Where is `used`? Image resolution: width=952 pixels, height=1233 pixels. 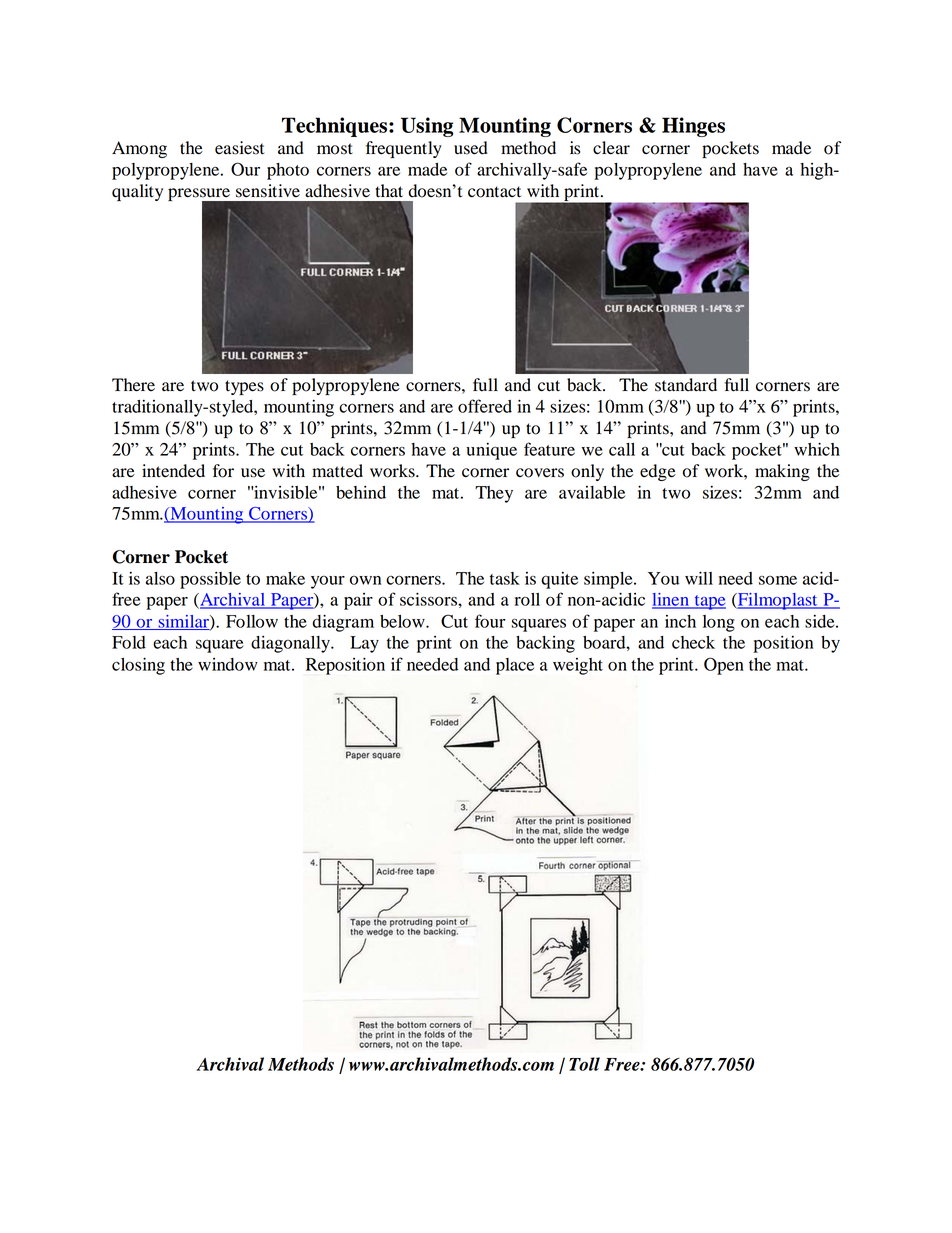 used is located at coordinates (471, 148).
